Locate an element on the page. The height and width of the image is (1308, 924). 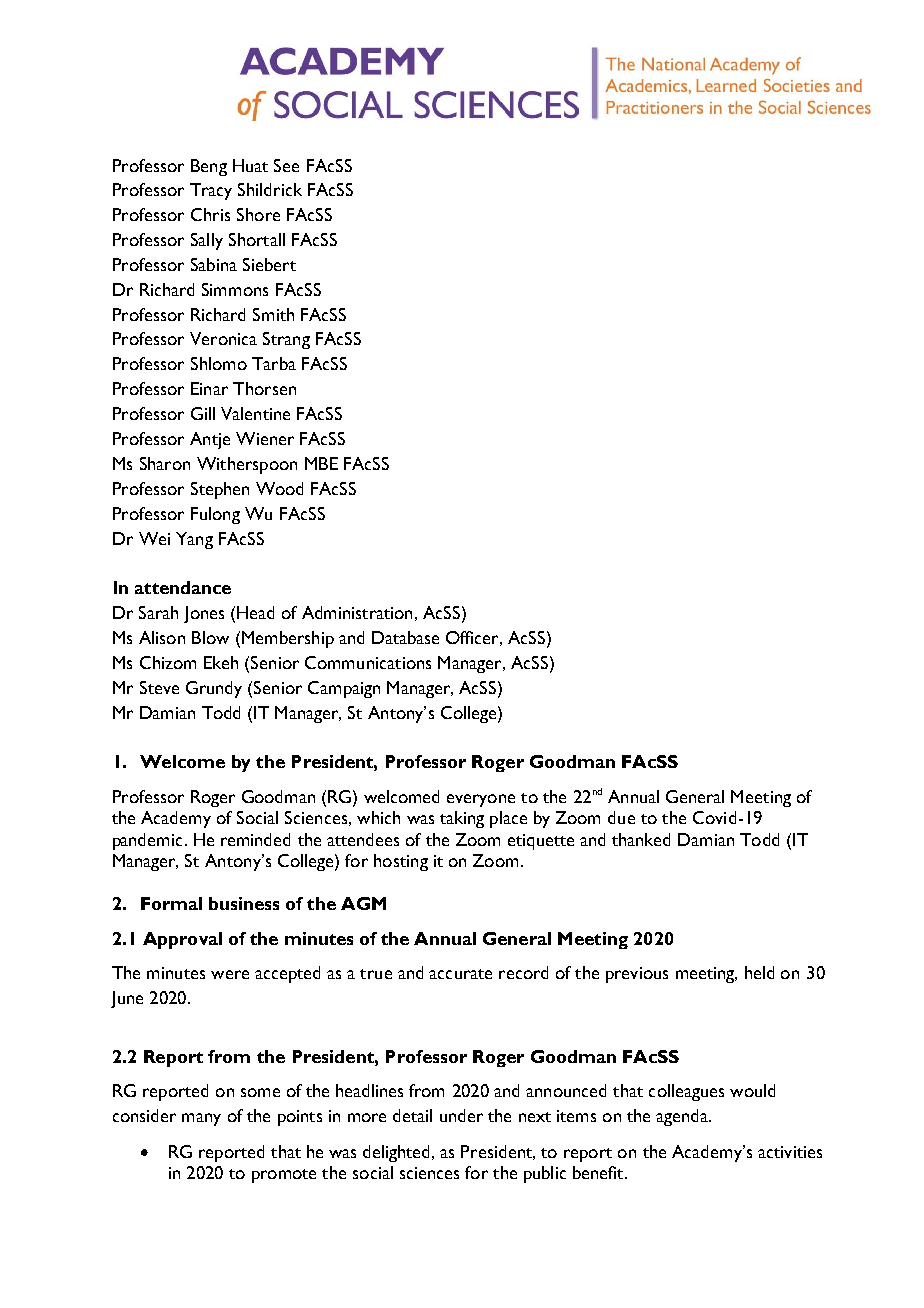
Tracy is located at coordinates (211, 191).
